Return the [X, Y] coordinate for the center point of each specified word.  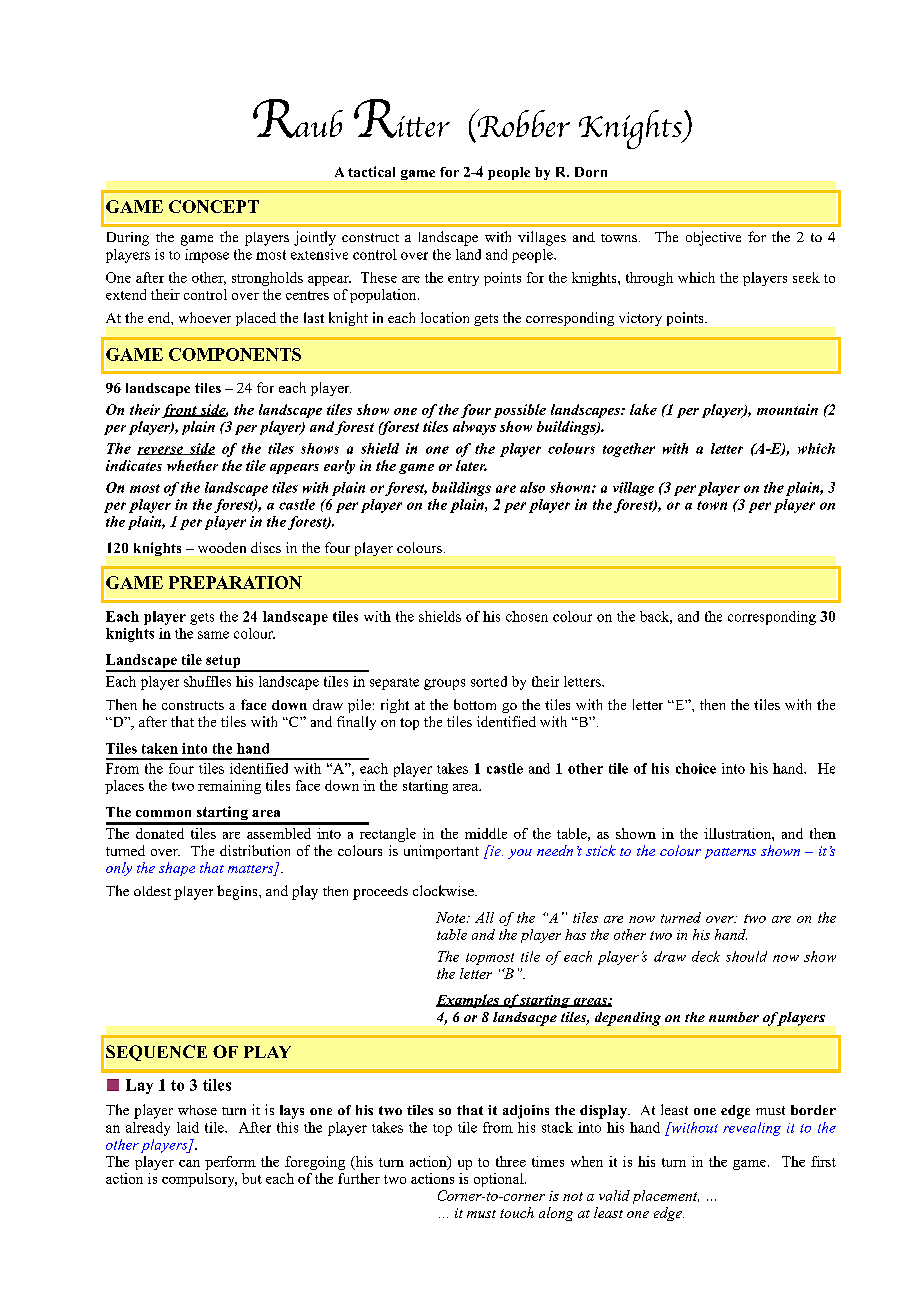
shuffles [207, 681]
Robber [522, 123]
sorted [489, 681]
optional [500, 1180]
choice [696, 768]
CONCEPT [214, 206]
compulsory [199, 1180]
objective [713, 238]
